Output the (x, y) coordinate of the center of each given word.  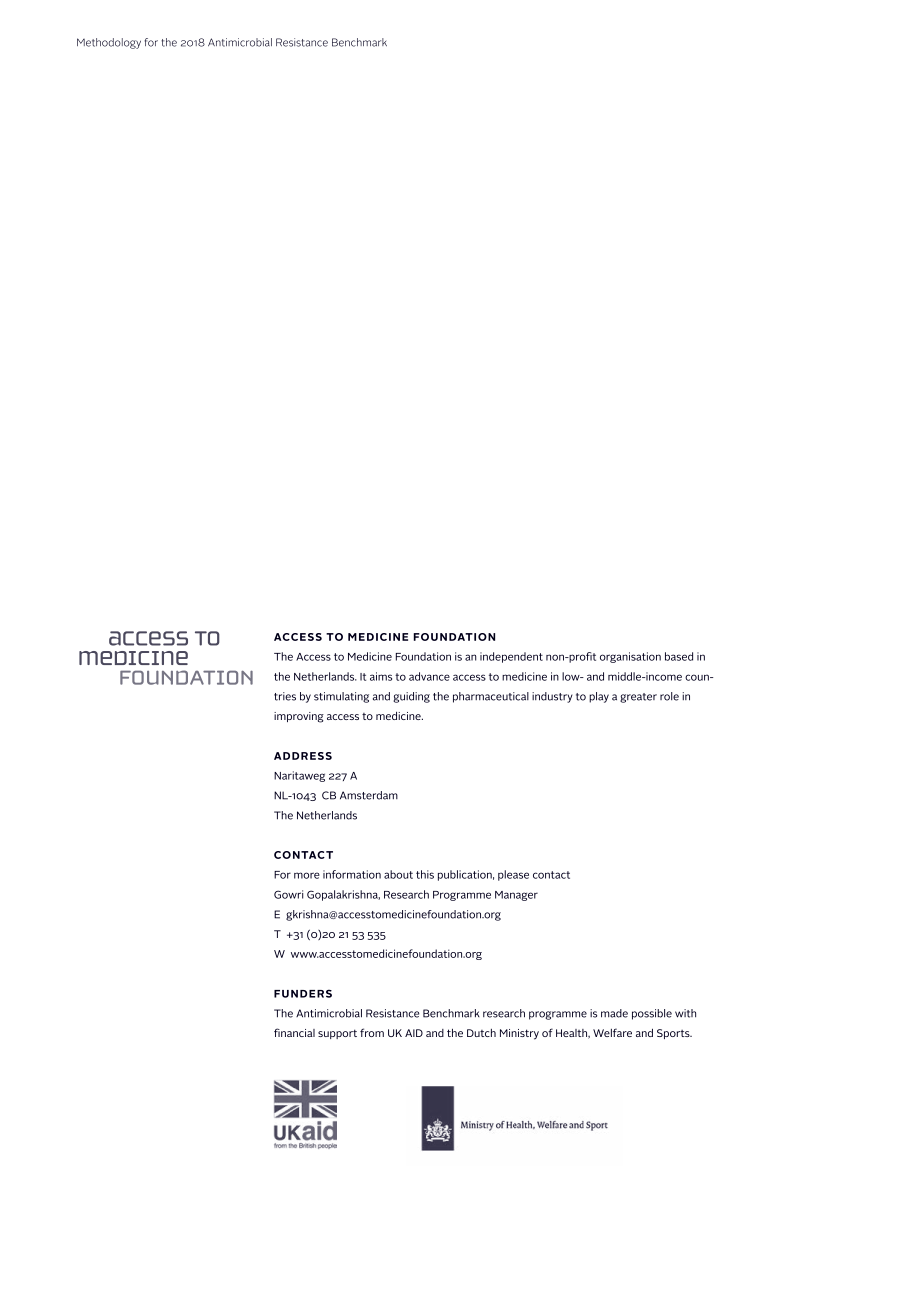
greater (638, 698)
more (307, 875)
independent (511, 657)
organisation (630, 657)
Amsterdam (369, 795)
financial (294, 1032)
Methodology (109, 43)
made (614, 1013)
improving (299, 717)
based (679, 656)
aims (381, 676)
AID (414, 1033)
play (599, 697)
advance (429, 676)
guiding (411, 697)
